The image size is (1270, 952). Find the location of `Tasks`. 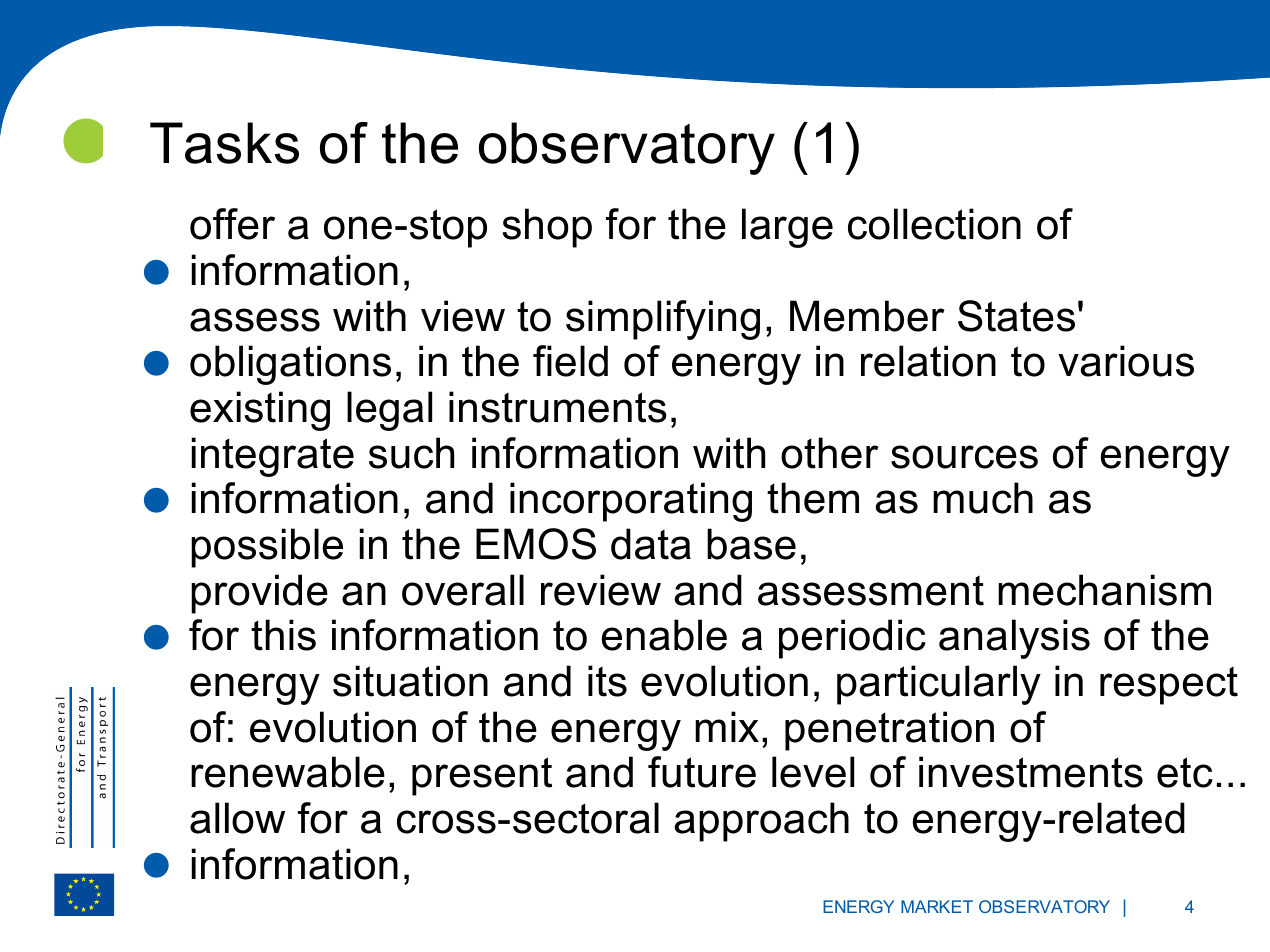

Tasks is located at coordinates (224, 143).
